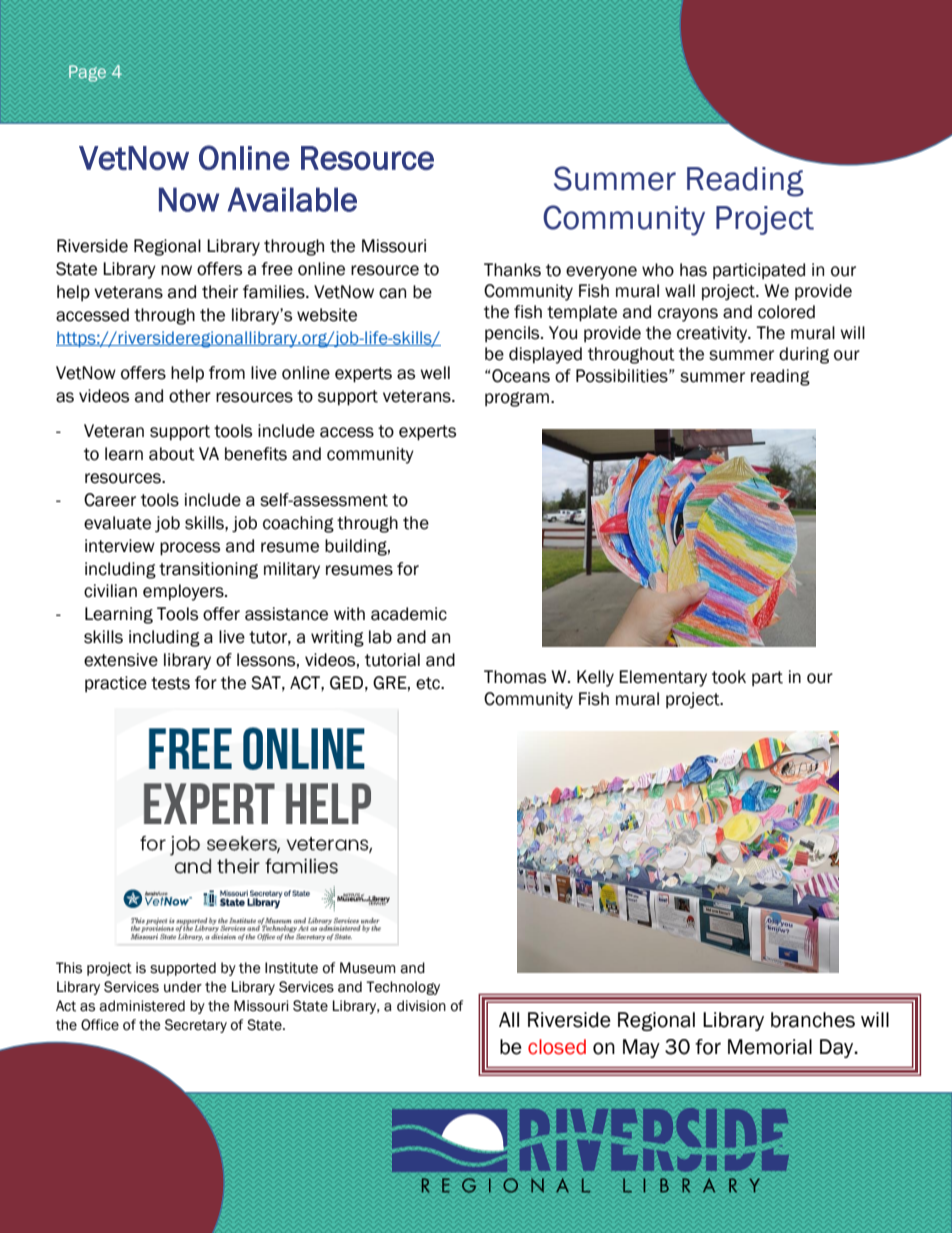  Describe the element at coordinates (170, 683) in the screenshot. I see `tests` at that location.
